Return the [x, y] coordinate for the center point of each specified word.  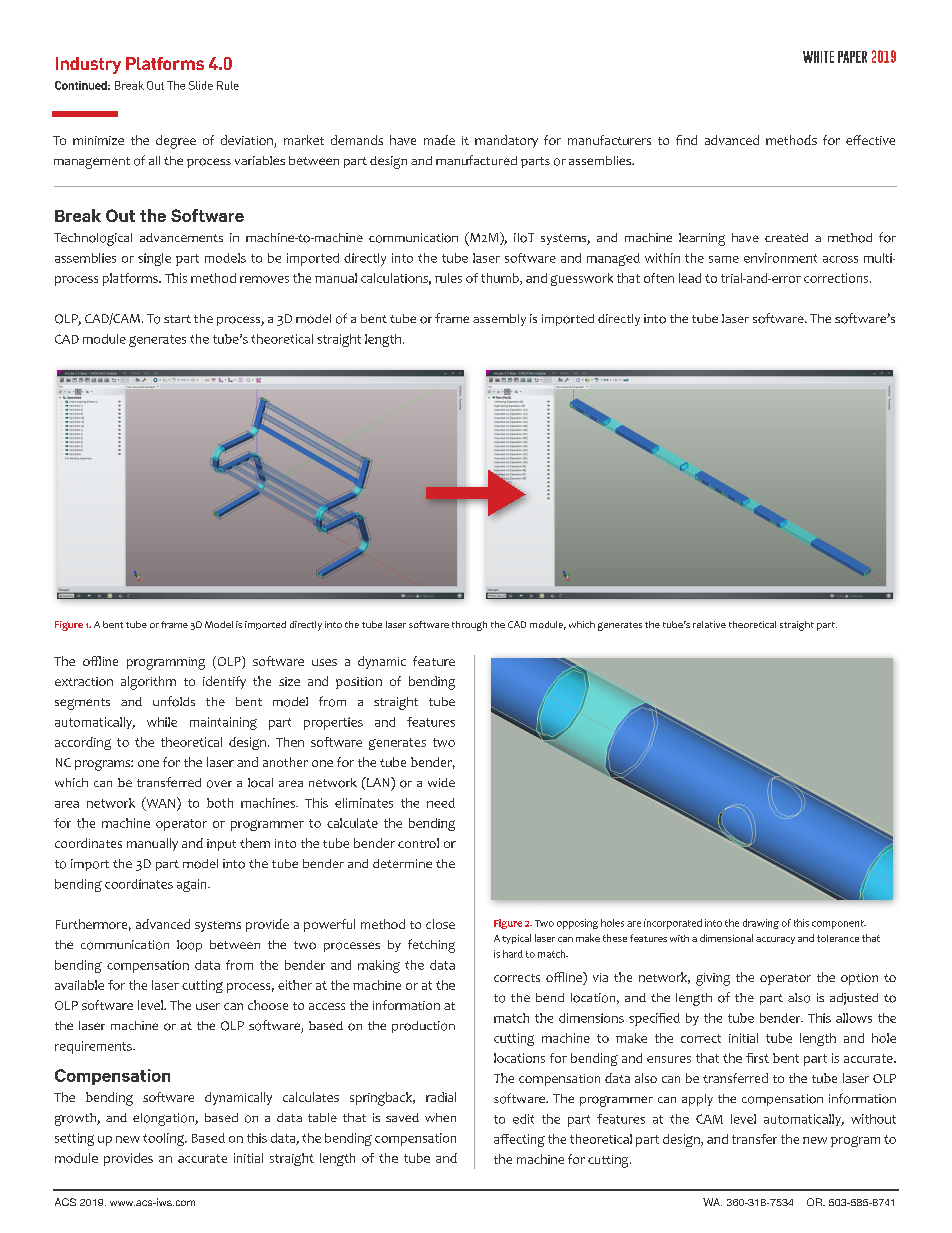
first [757, 1058]
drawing [761, 924]
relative [709, 624]
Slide [201, 85]
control [418, 843]
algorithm [148, 683]
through [469, 626]
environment [780, 258]
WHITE [818, 57]
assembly [499, 320]
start [177, 319]
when [440, 1117]
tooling [164, 1139]
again [193, 885]
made [439, 140]
